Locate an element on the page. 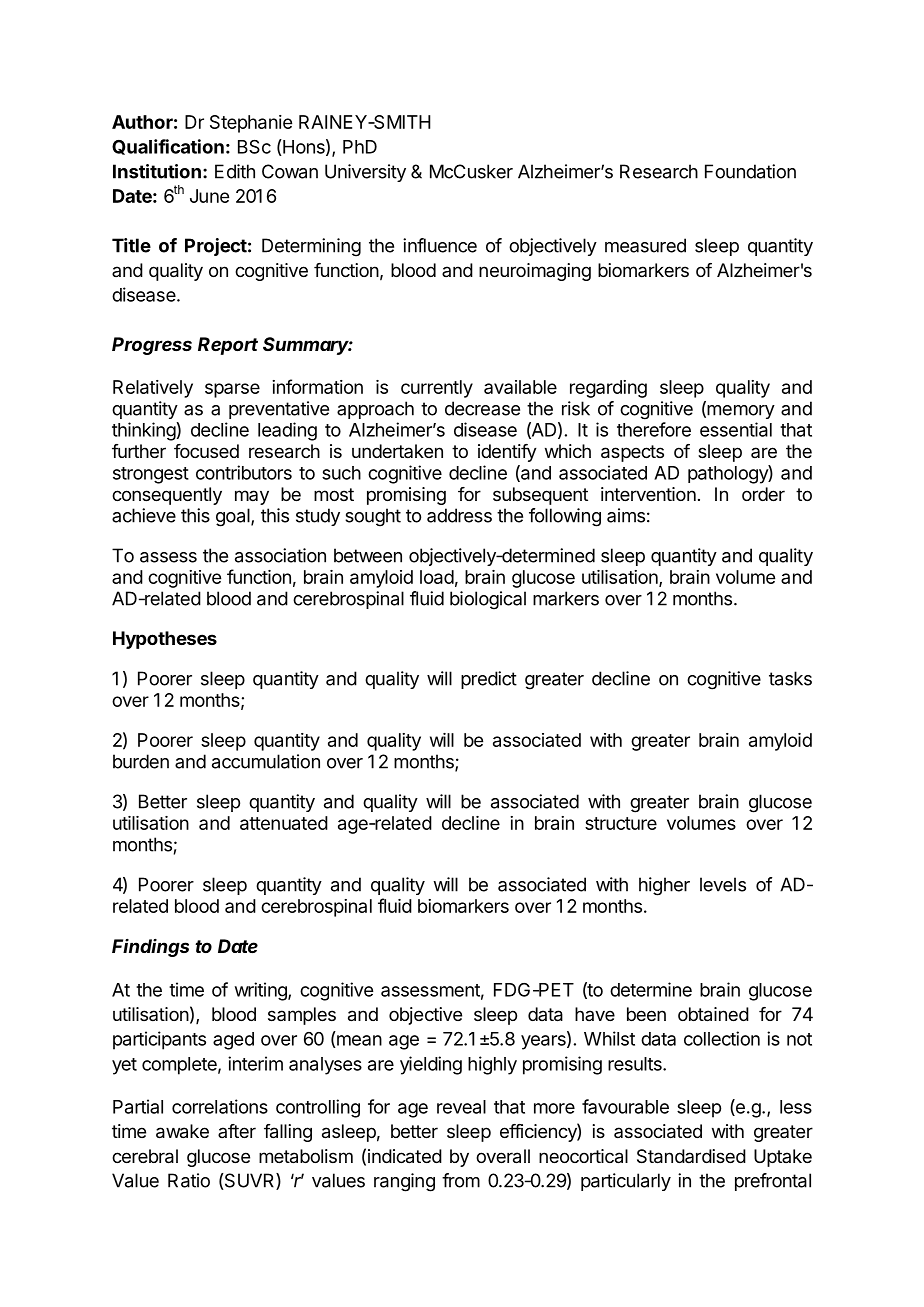 The width and height of the document is (924, 1307). tasks is located at coordinates (790, 678).
